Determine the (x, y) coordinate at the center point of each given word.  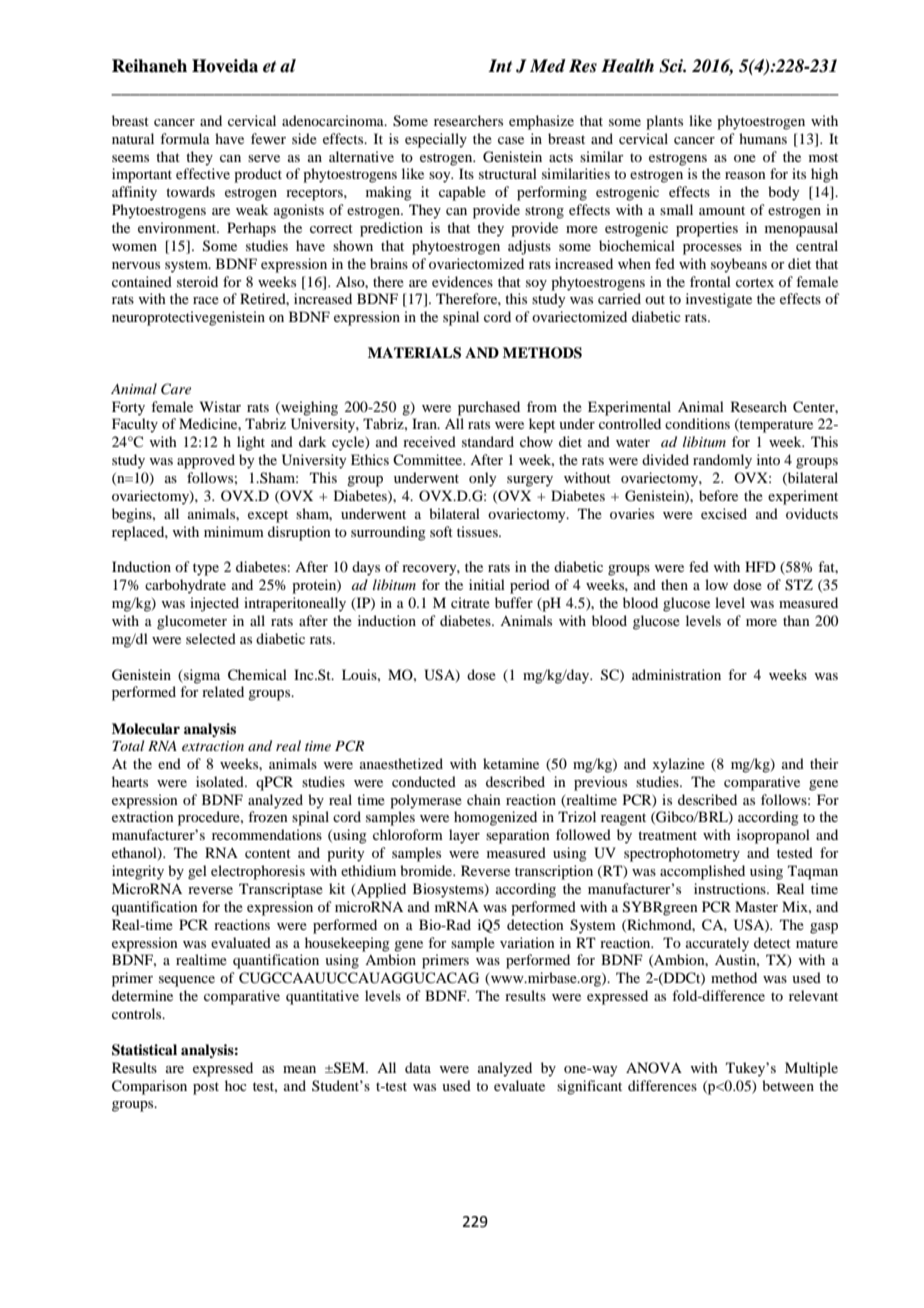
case (511, 140)
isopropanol (773, 836)
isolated (221, 781)
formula (185, 138)
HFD (760, 566)
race (206, 300)
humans (763, 138)
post (206, 1088)
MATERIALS (414, 353)
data (418, 1067)
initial (487, 584)
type (206, 569)
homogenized (495, 818)
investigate (719, 300)
